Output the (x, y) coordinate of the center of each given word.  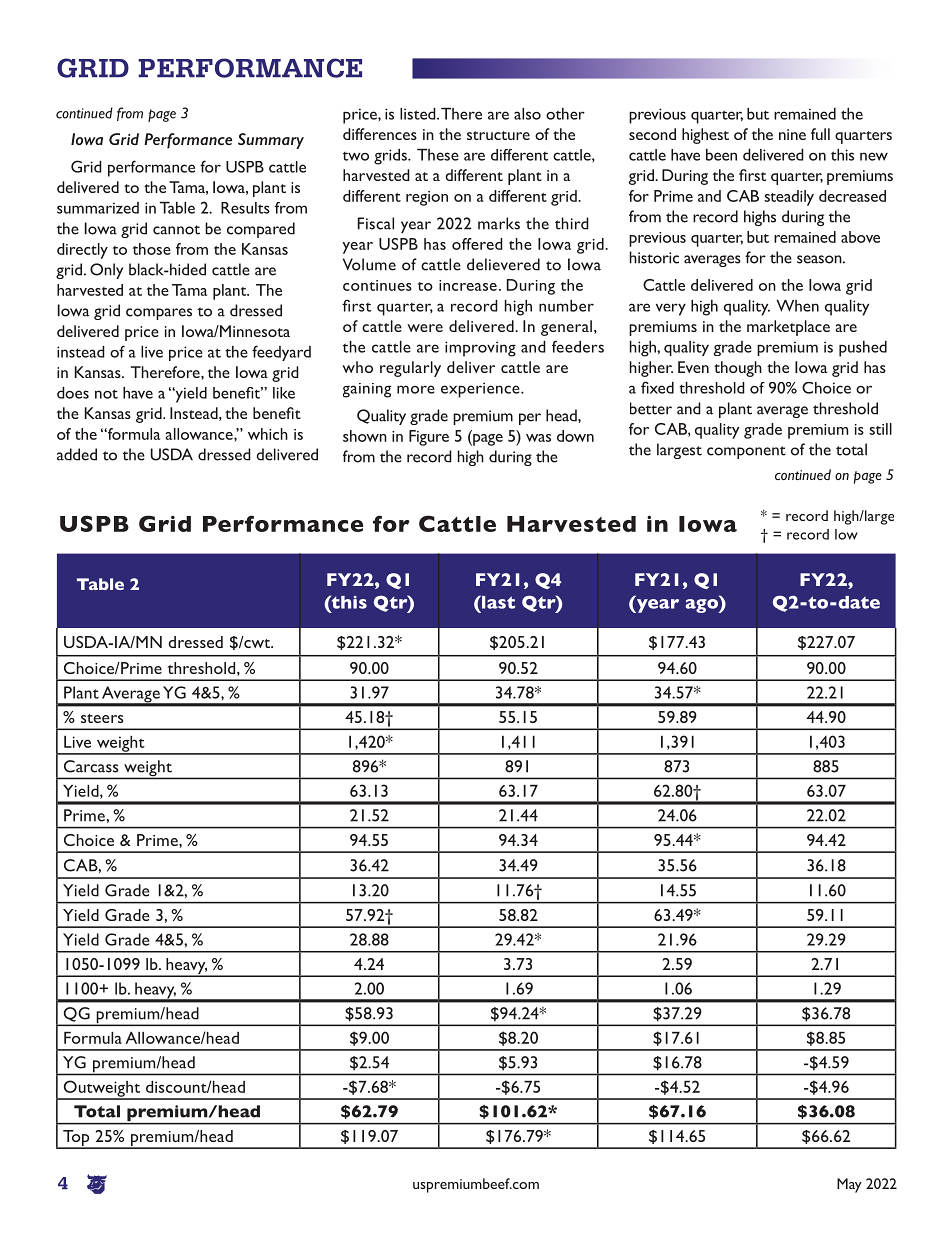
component (746, 452)
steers (102, 718)
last (497, 602)
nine (792, 134)
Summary (271, 141)
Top (76, 1139)
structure (498, 135)
